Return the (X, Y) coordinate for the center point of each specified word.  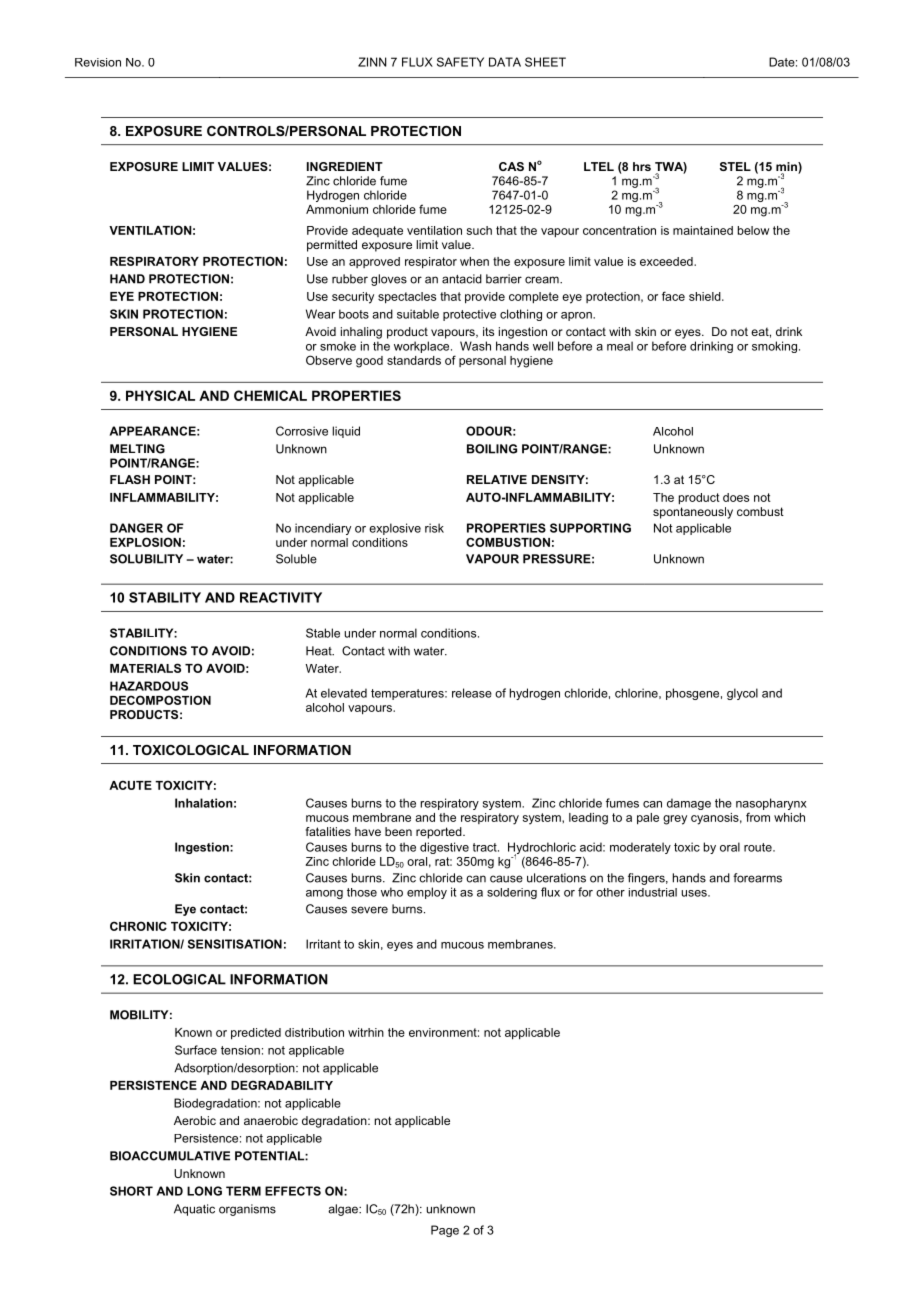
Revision (98, 62)
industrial (653, 892)
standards (414, 360)
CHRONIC (138, 926)
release (472, 693)
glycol (742, 694)
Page (445, 1231)
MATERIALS (145, 668)
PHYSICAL (160, 395)
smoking (774, 347)
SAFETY (460, 62)
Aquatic (194, 1210)
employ (427, 893)
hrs (642, 166)
